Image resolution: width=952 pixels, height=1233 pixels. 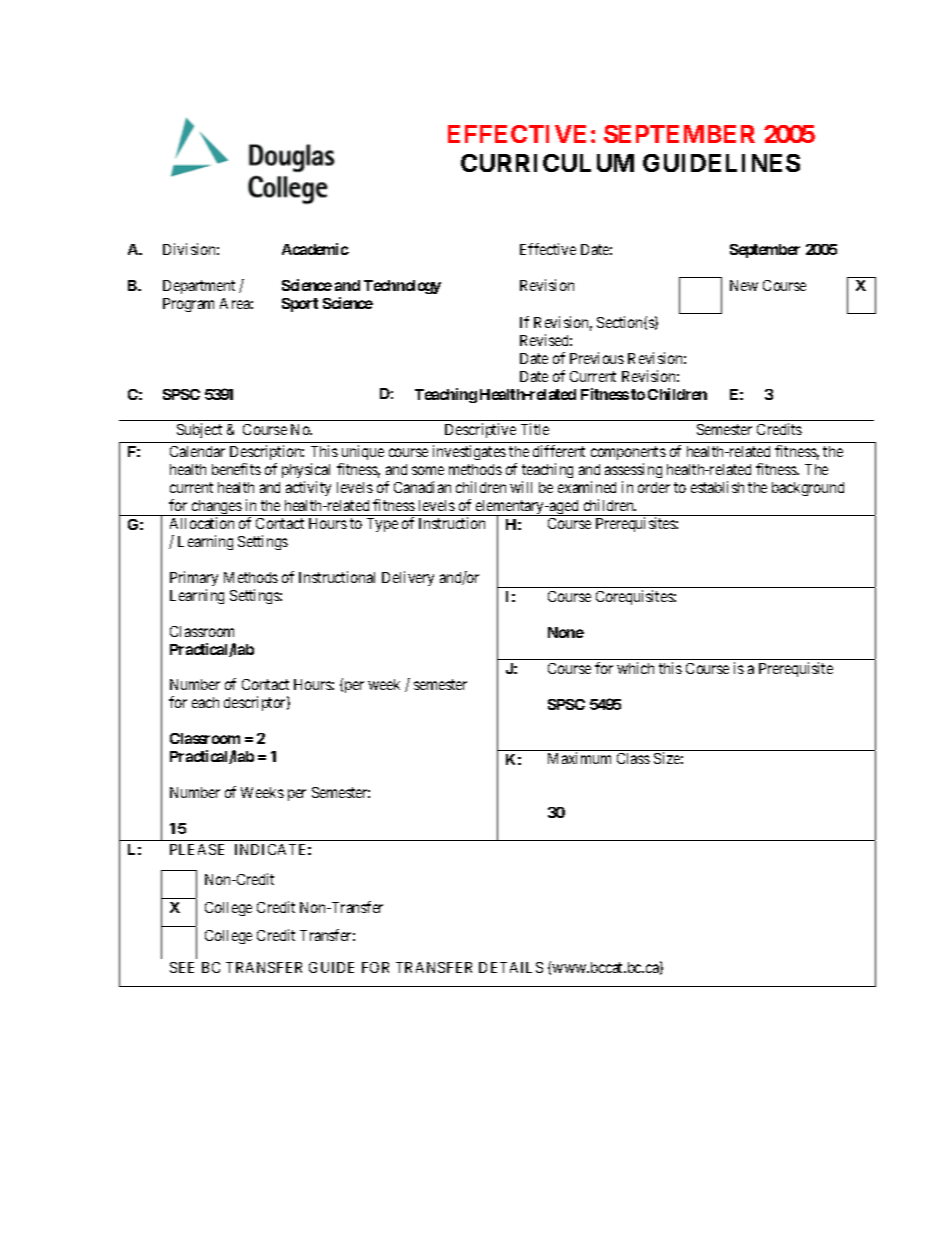 What do you see at coordinates (717, 487) in the document?
I see `establish` at bounding box center [717, 487].
